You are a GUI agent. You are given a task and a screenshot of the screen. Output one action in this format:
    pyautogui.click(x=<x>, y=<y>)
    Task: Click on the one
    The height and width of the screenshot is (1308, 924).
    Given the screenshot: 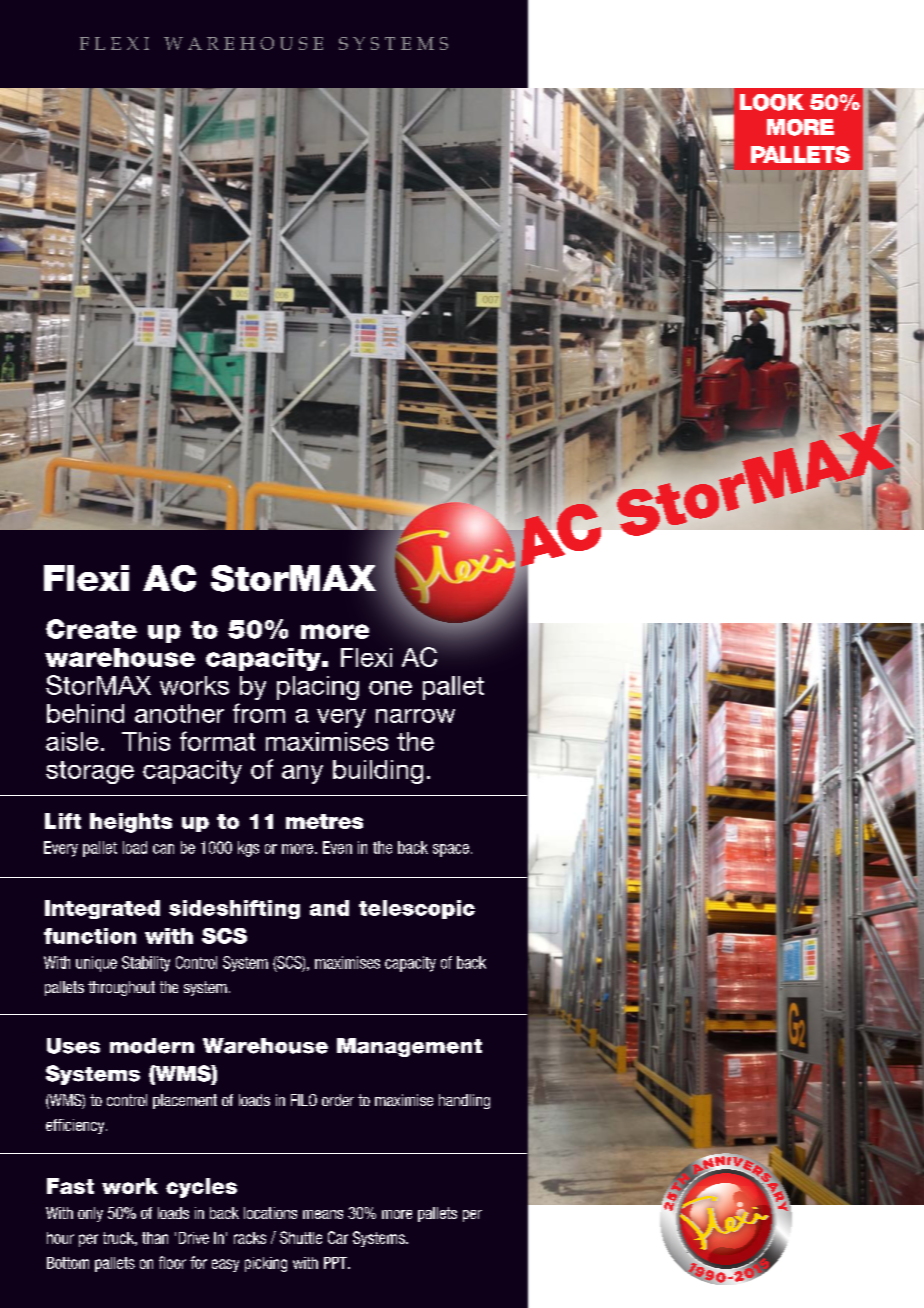 What is the action you would take?
    pyautogui.click(x=390, y=688)
